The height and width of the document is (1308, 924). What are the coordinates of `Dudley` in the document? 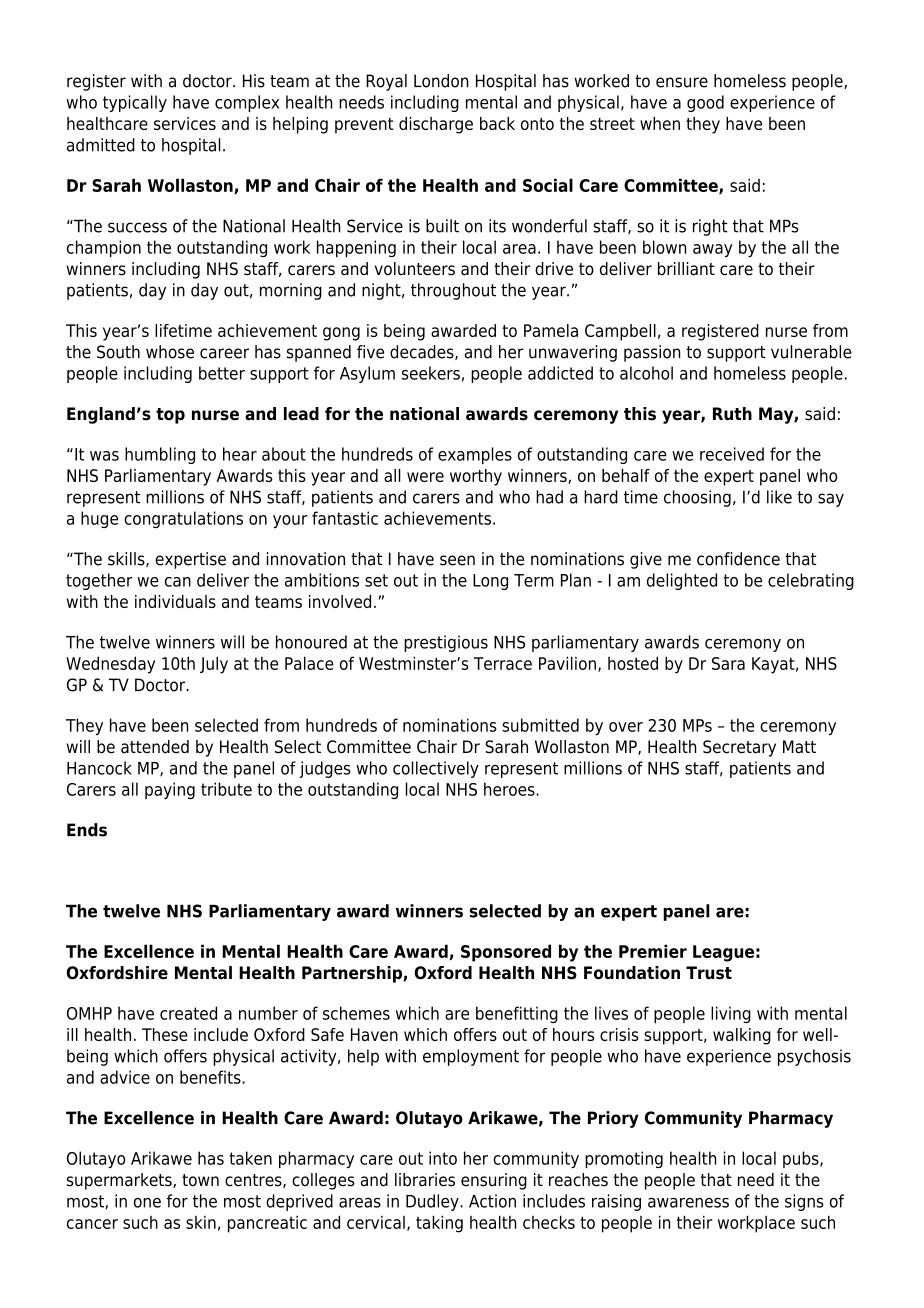 It's located at (433, 1202).
